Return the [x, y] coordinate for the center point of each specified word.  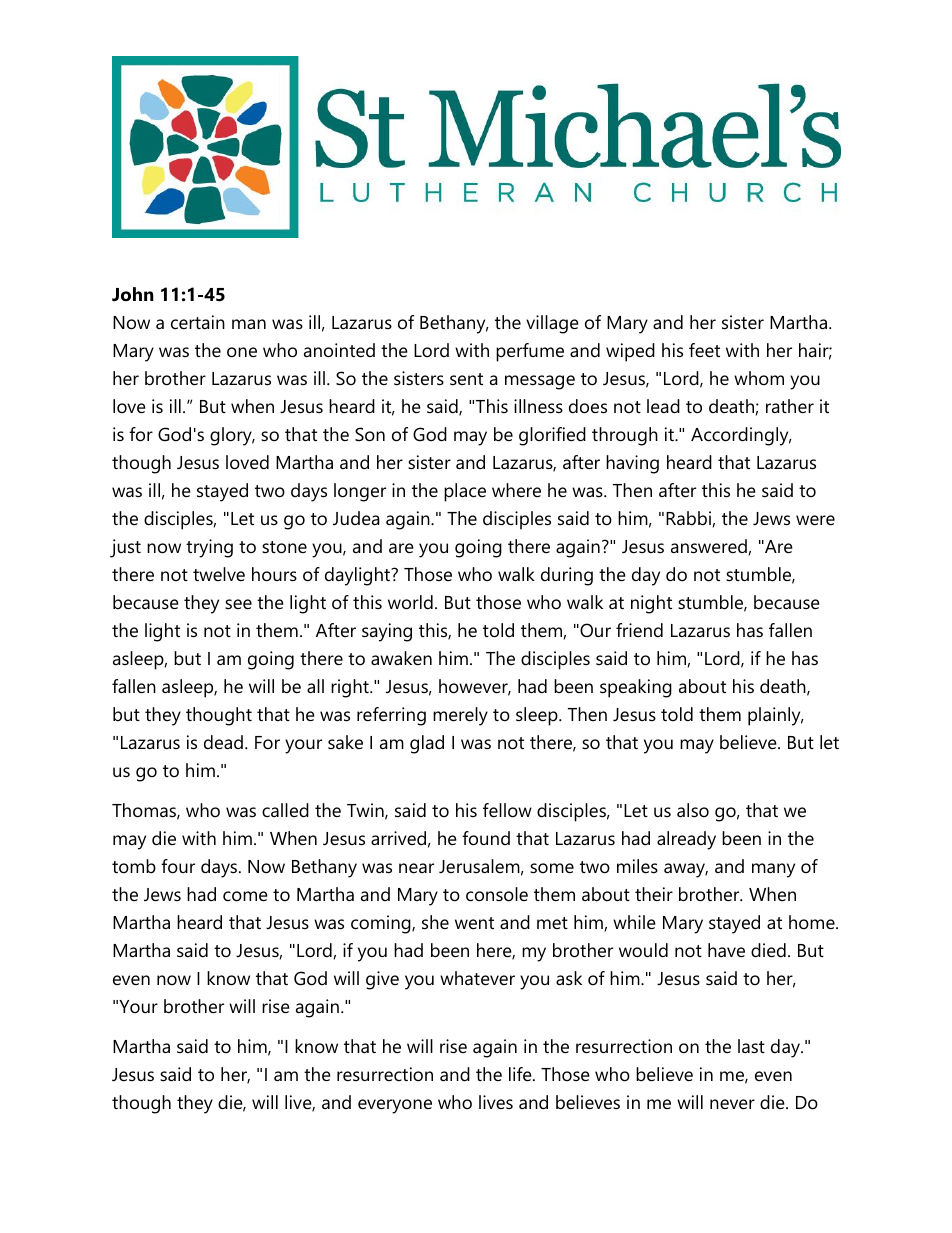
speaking [636, 688]
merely [460, 716]
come [245, 896]
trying [209, 548]
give [382, 980]
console [497, 894]
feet [704, 350]
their [654, 894]
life [521, 1074]
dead [223, 742]
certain [198, 322]
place [465, 492]
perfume [530, 352]
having [632, 464]
